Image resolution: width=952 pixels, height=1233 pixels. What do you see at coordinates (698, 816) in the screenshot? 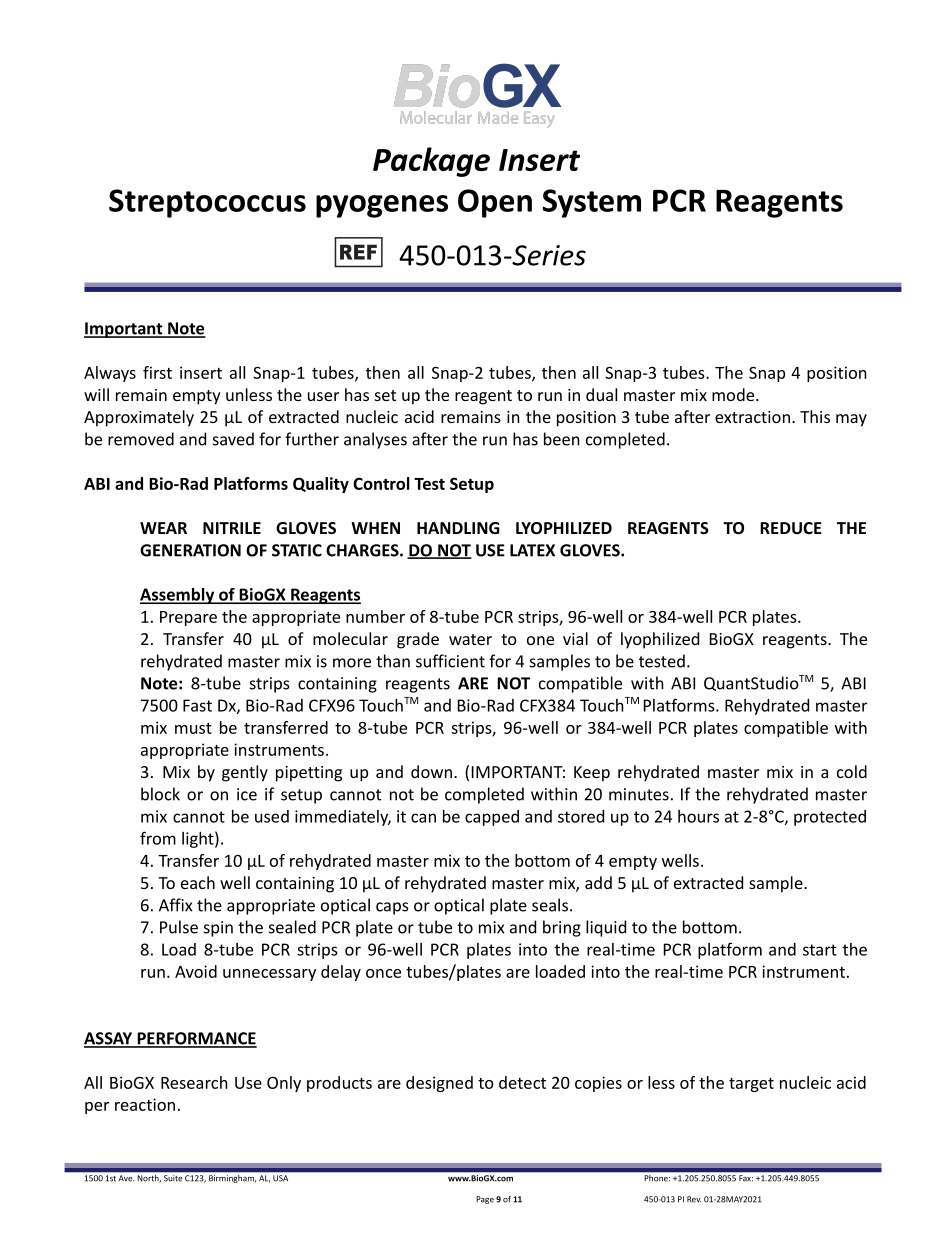
I see `hours` at bounding box center [698, 816].
